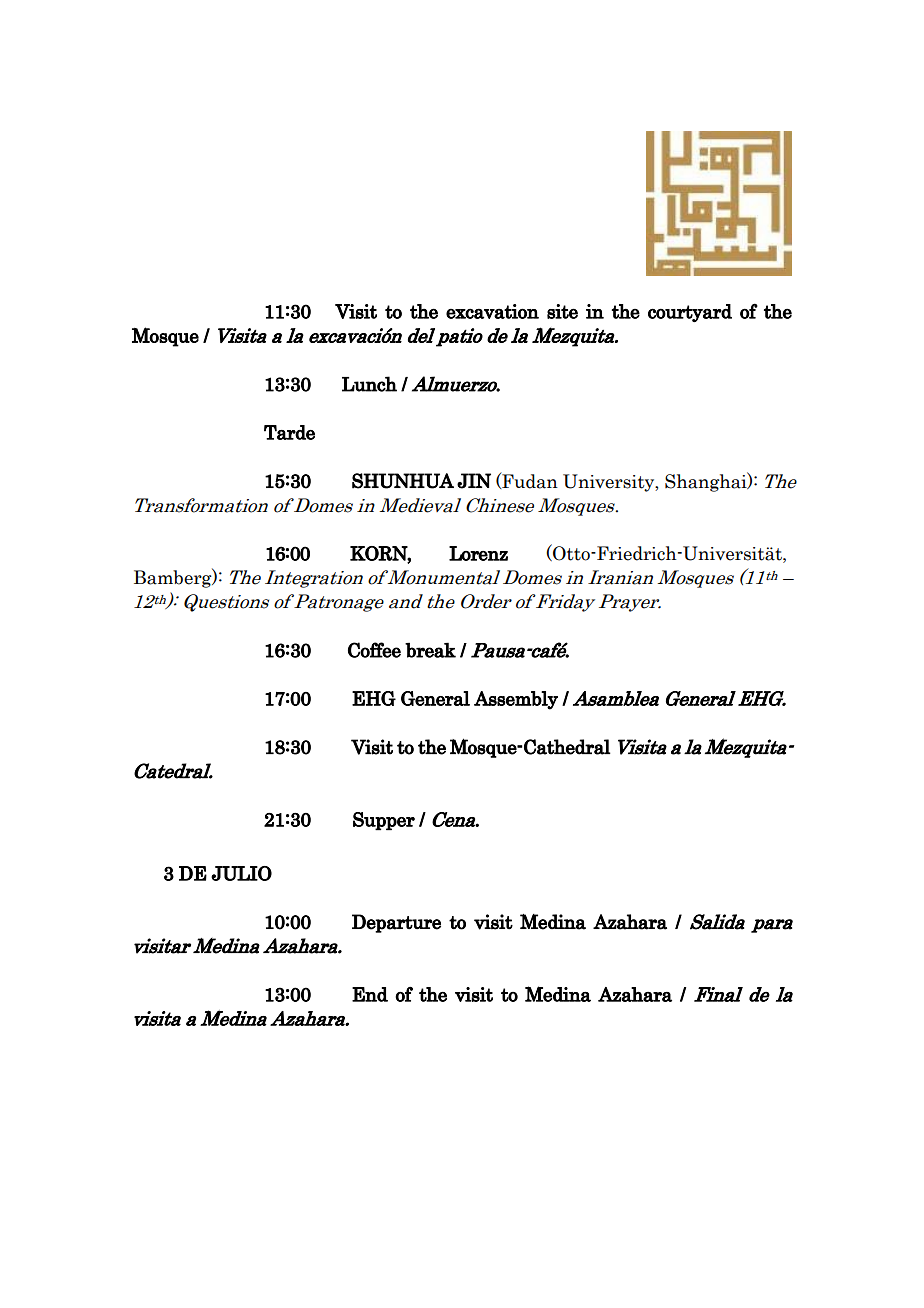 The width and height of the document is (924, 1308). Describe the element at coordinates (492, 311) in the document. I see `excavation` at that location.
